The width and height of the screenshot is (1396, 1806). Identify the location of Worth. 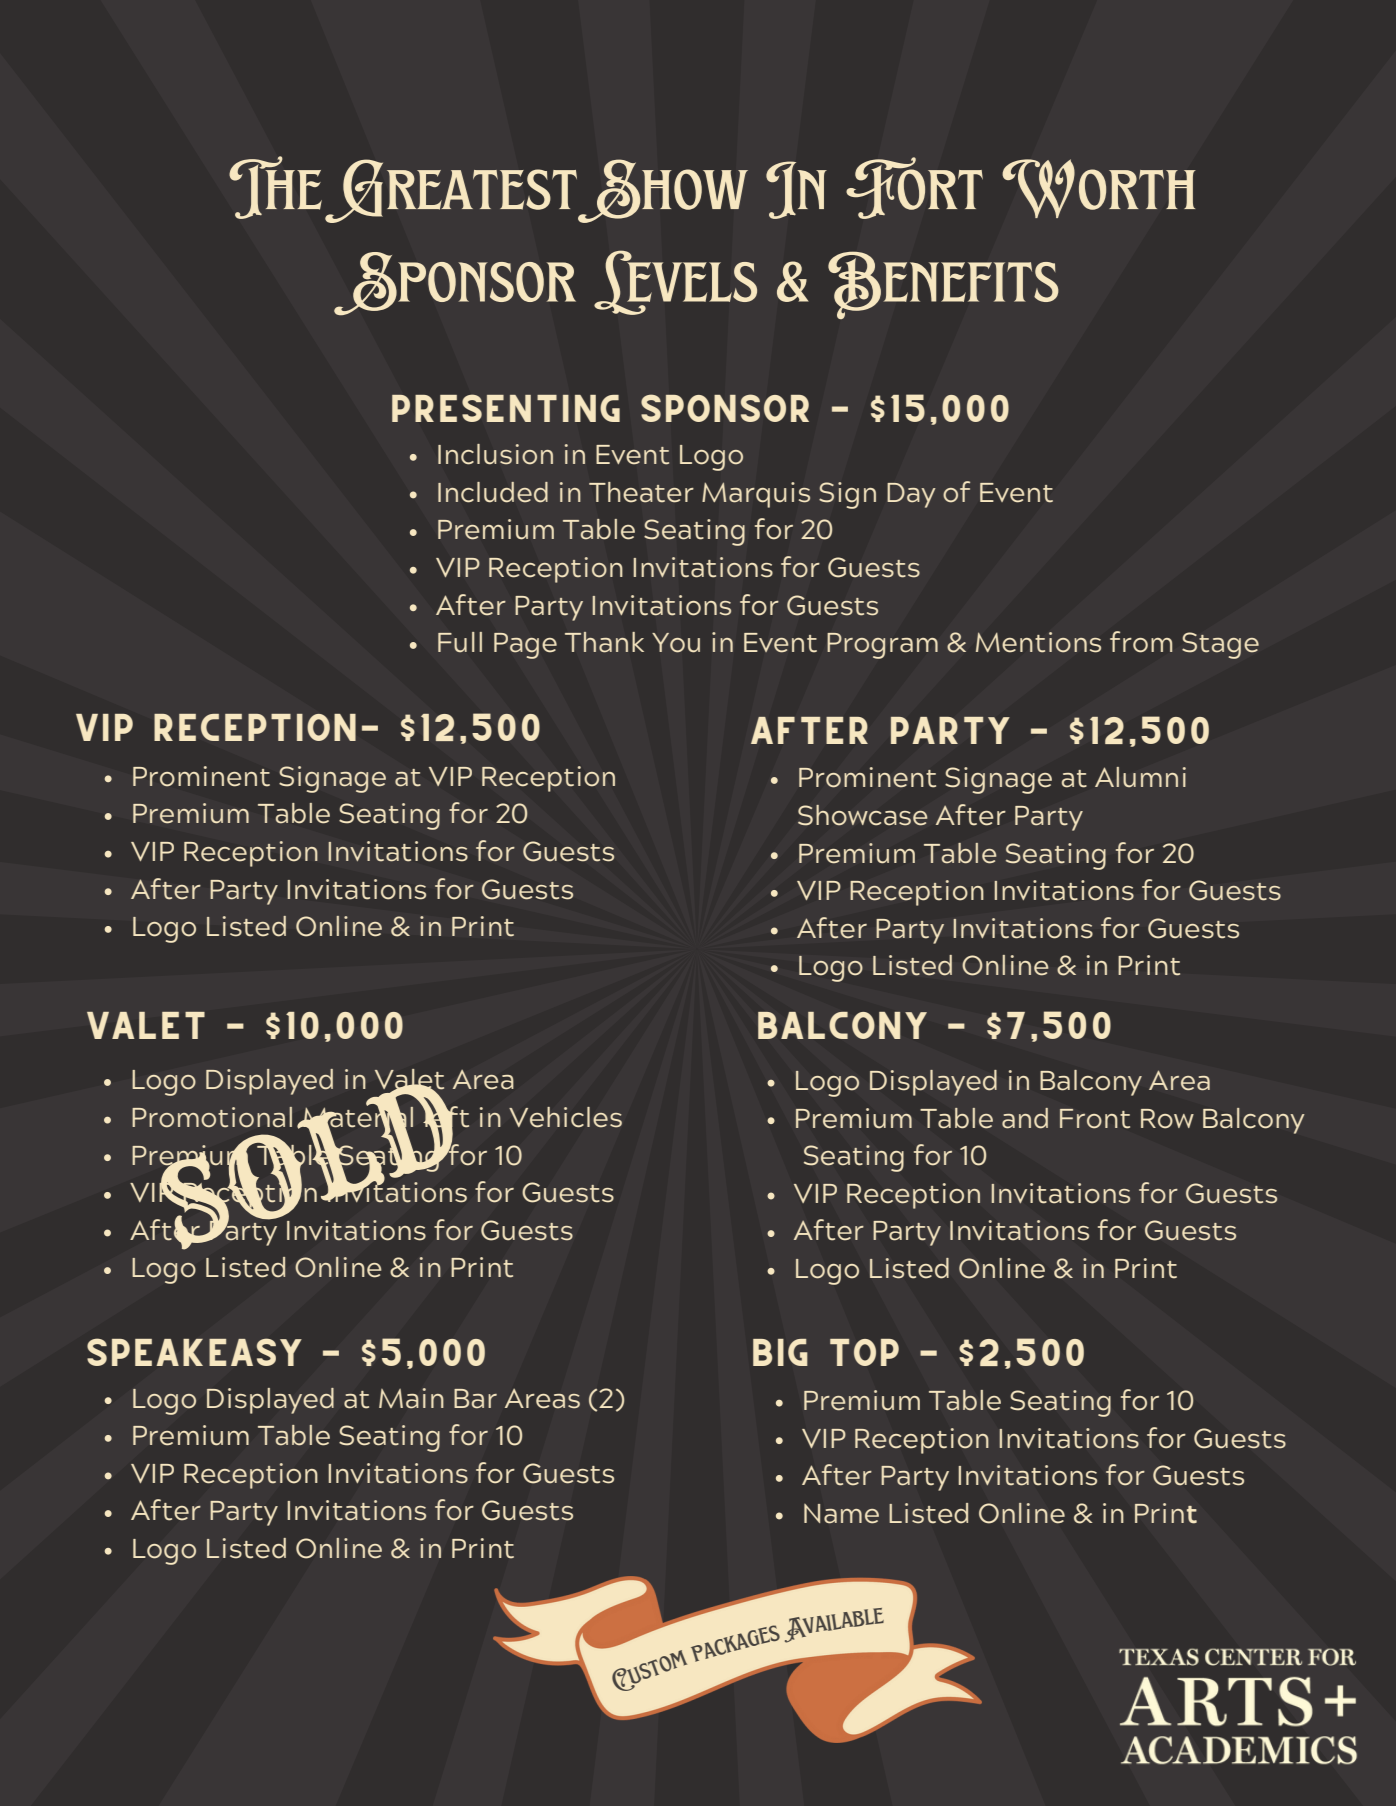
(1098, 188).
